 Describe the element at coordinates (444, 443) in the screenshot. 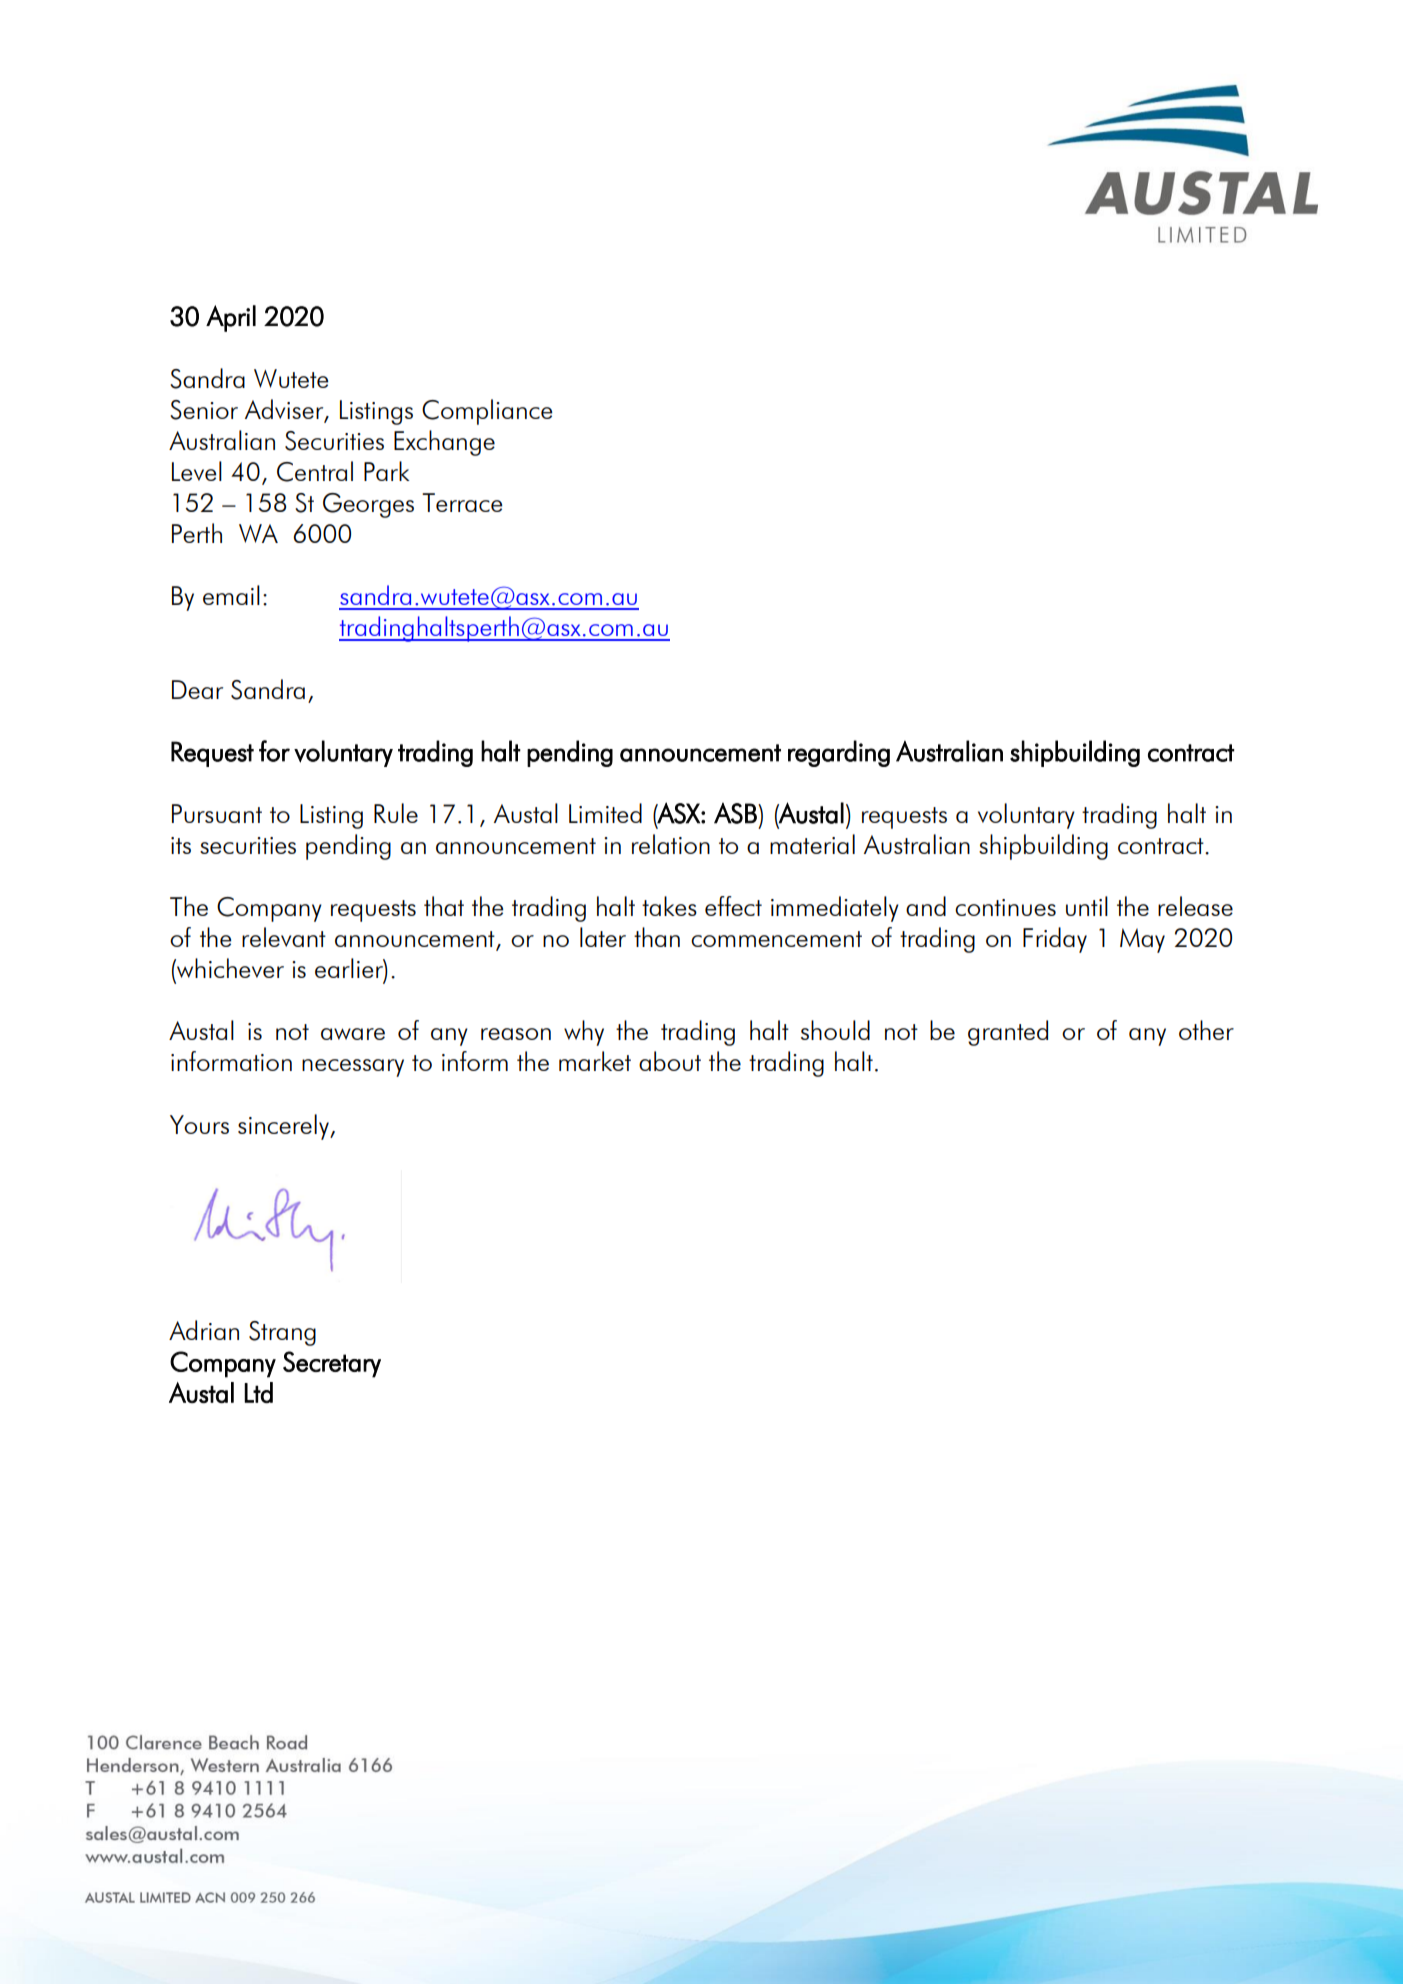

I see `Exchange` at that location.
